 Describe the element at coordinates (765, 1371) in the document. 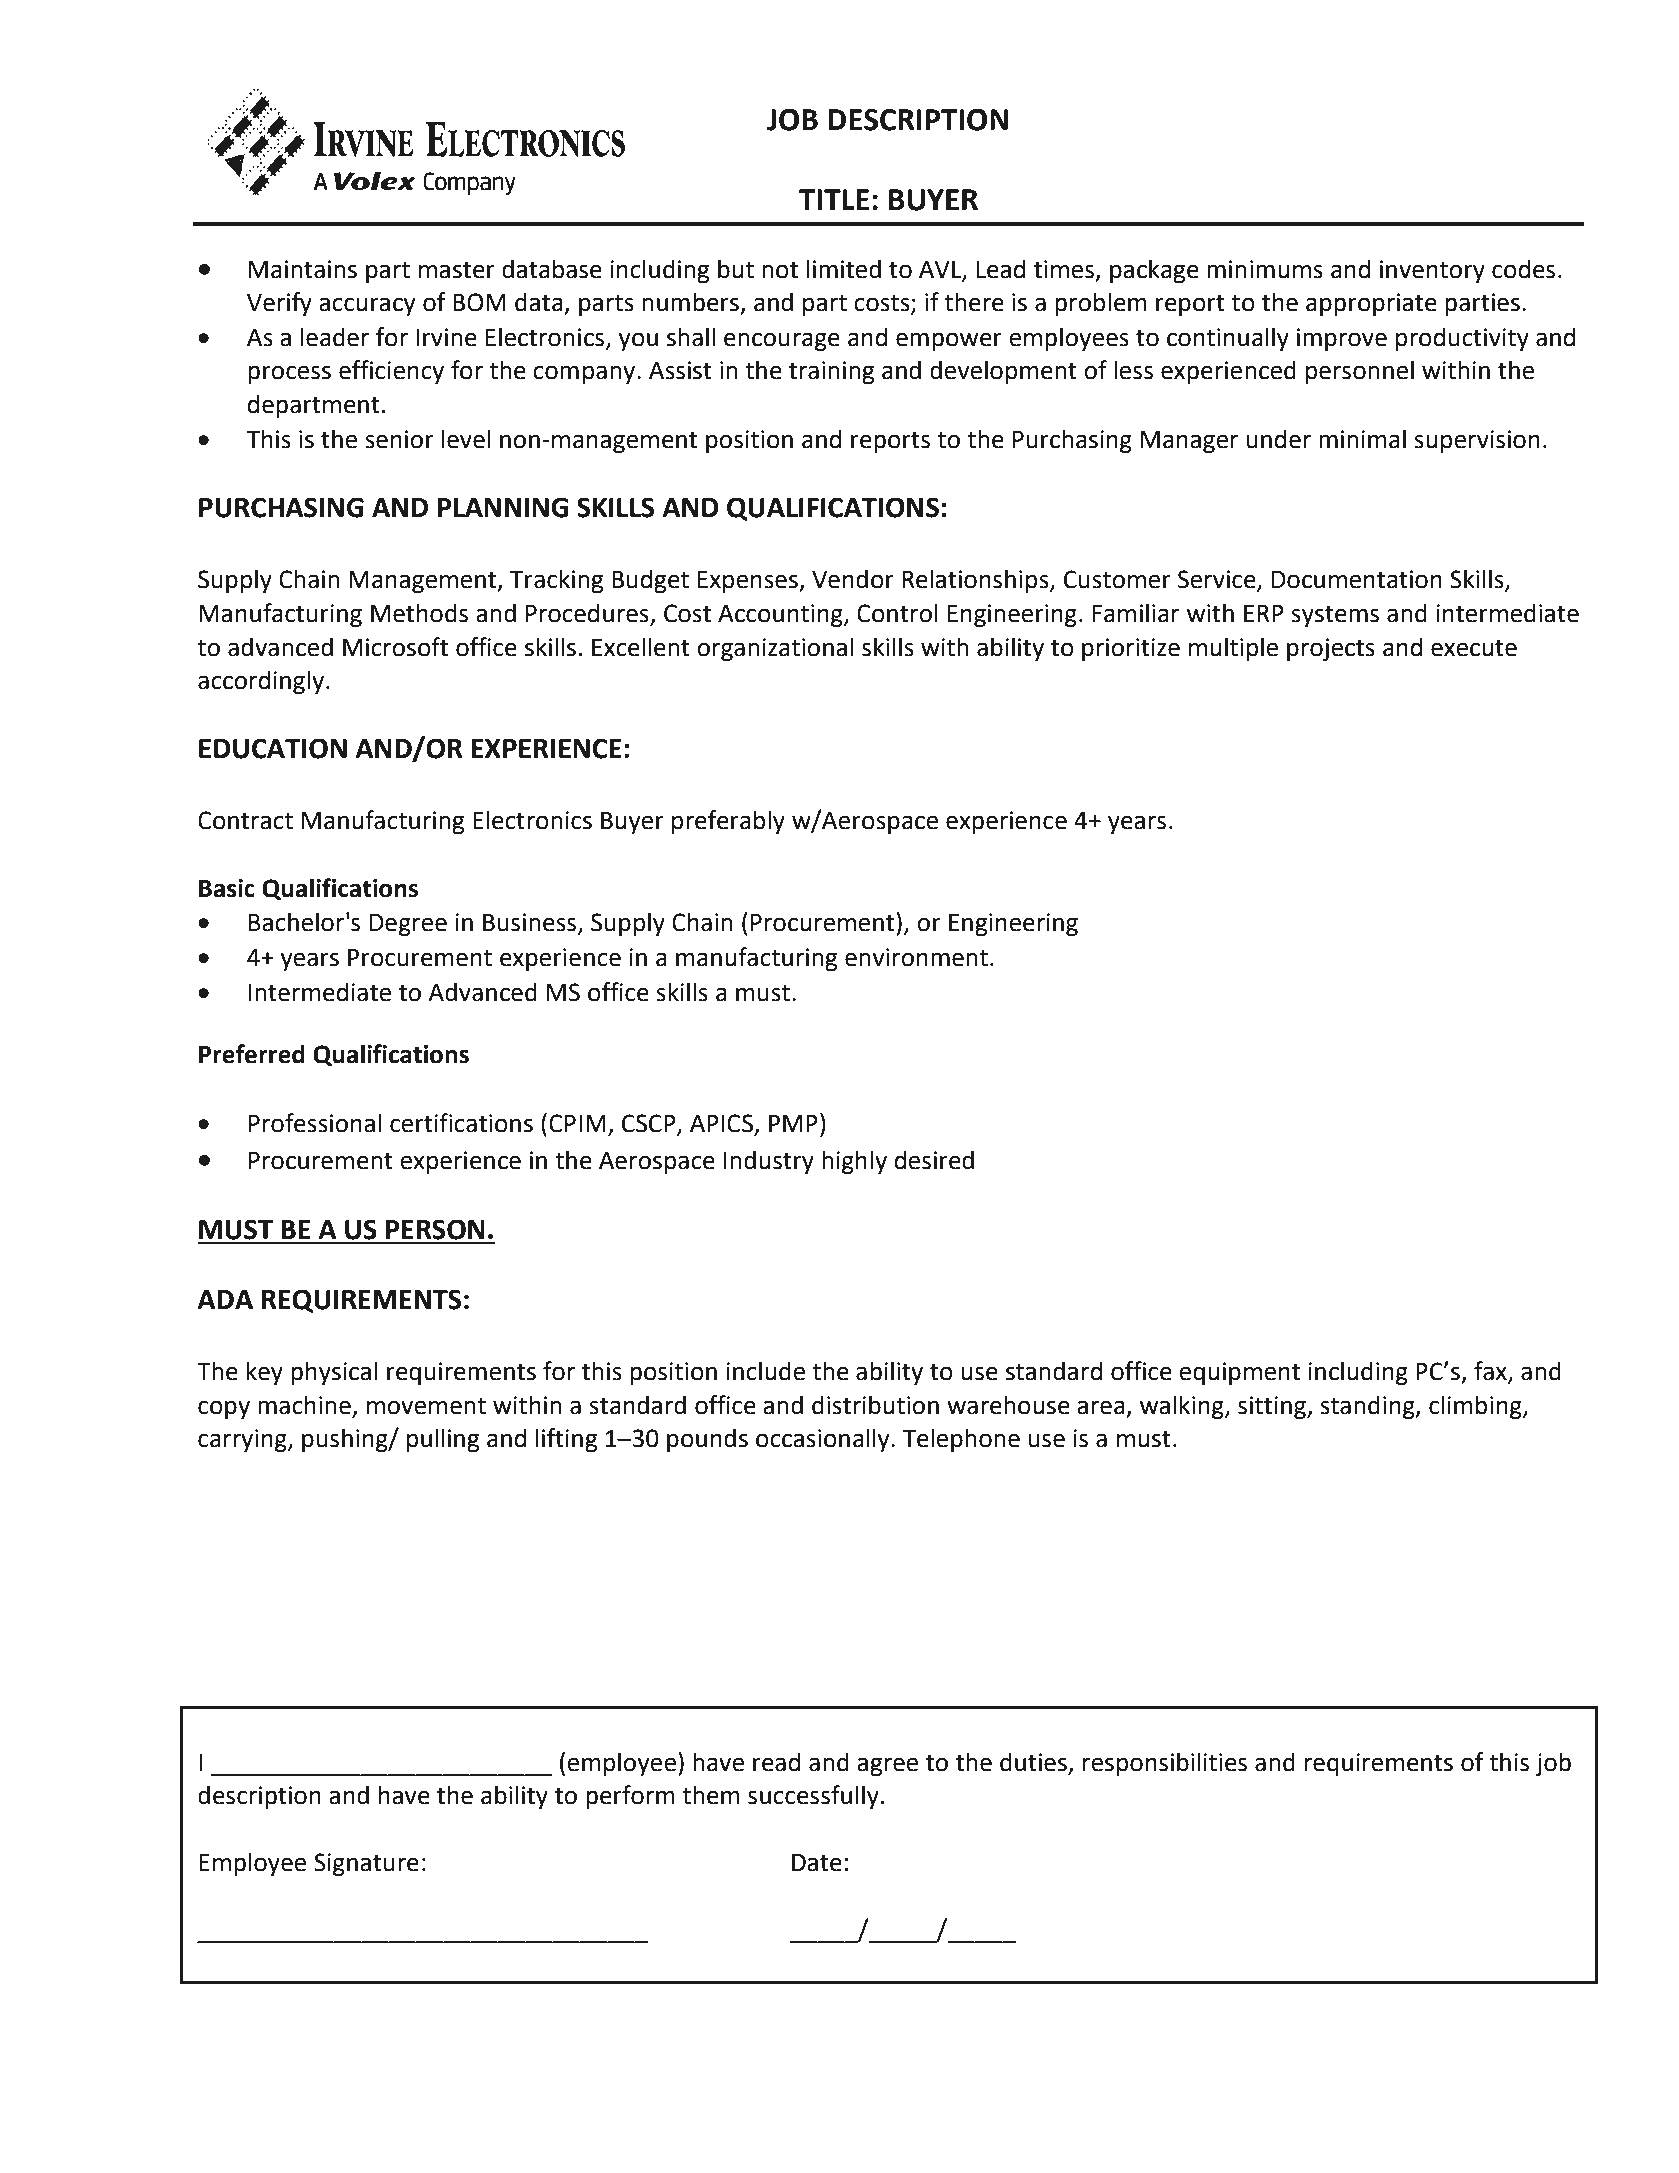

I see `include` at that location.
